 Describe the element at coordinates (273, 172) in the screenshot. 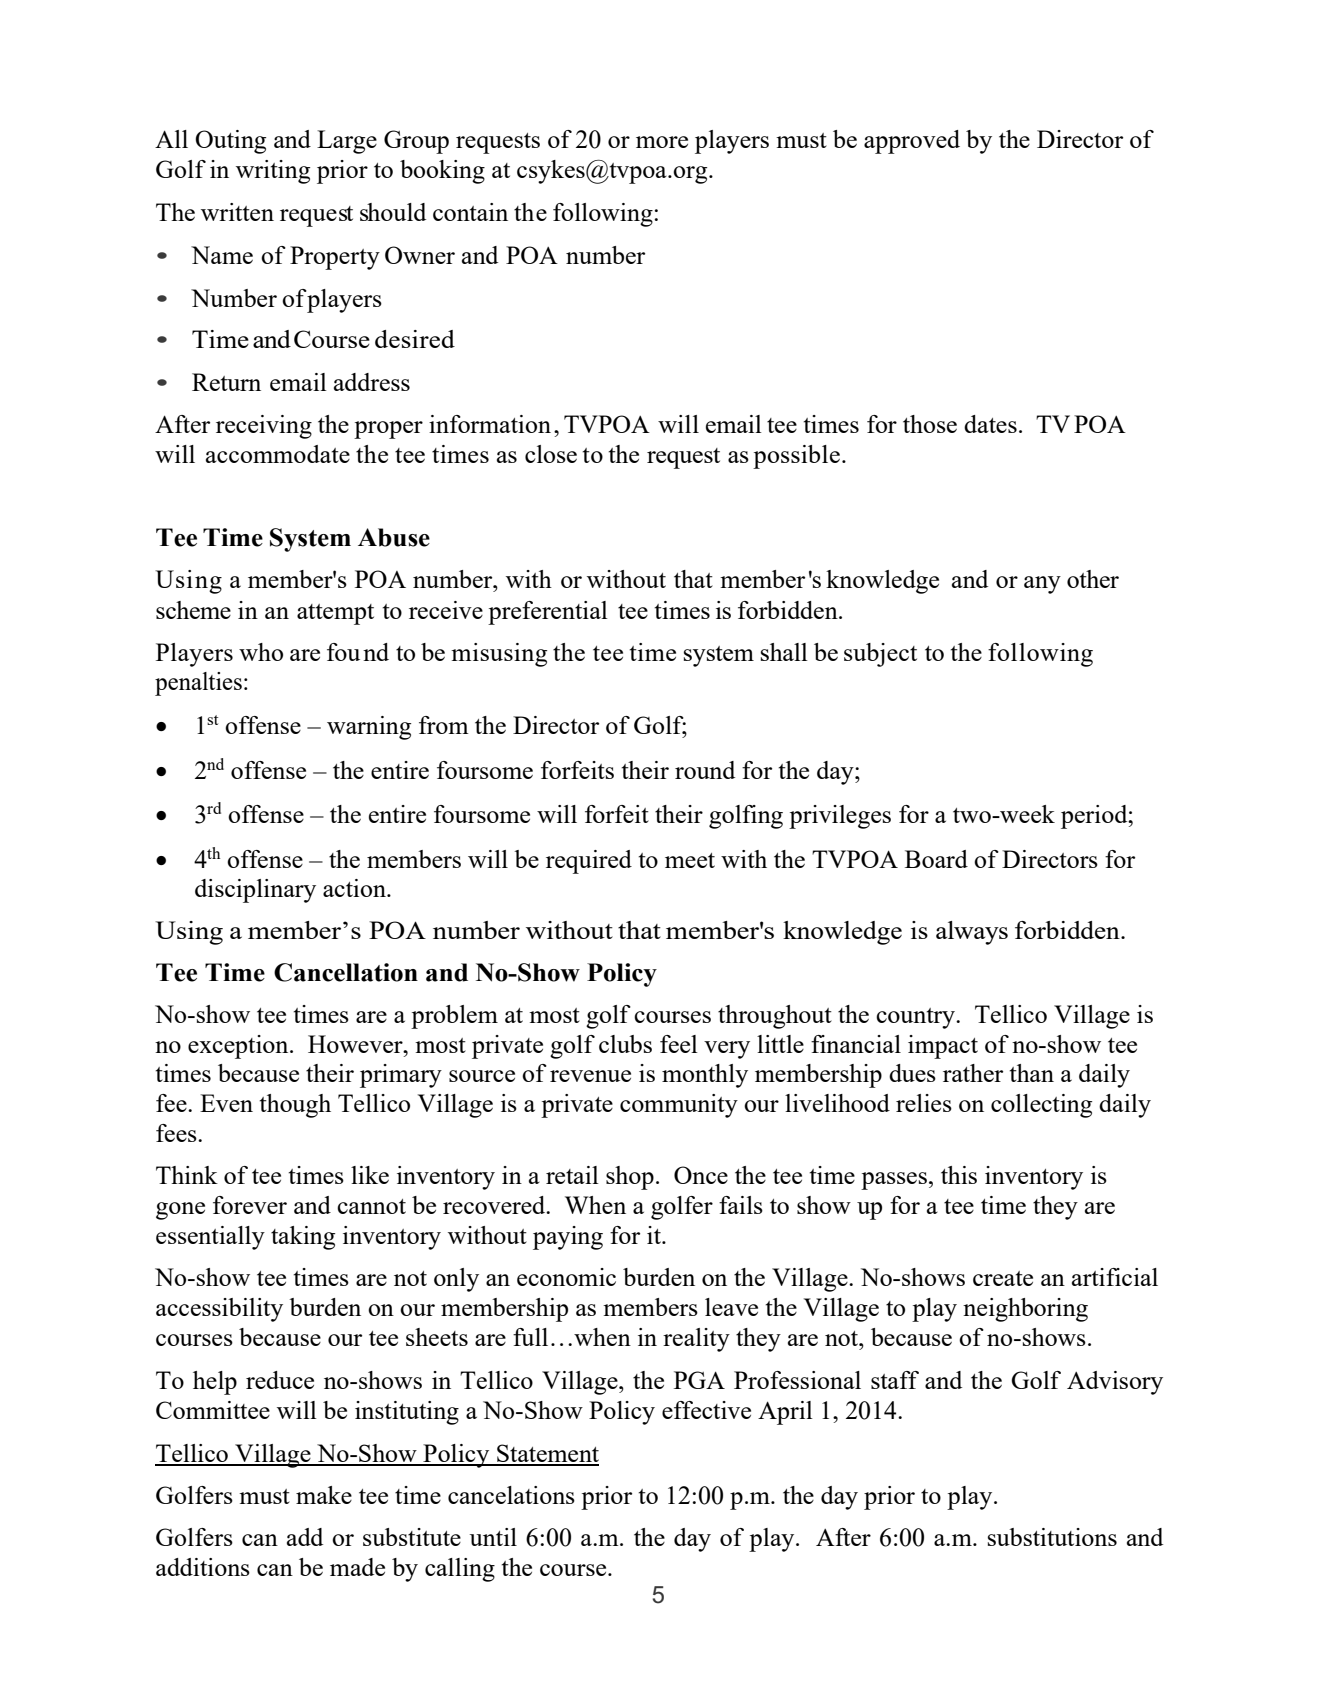

I see `writing` at that location.
